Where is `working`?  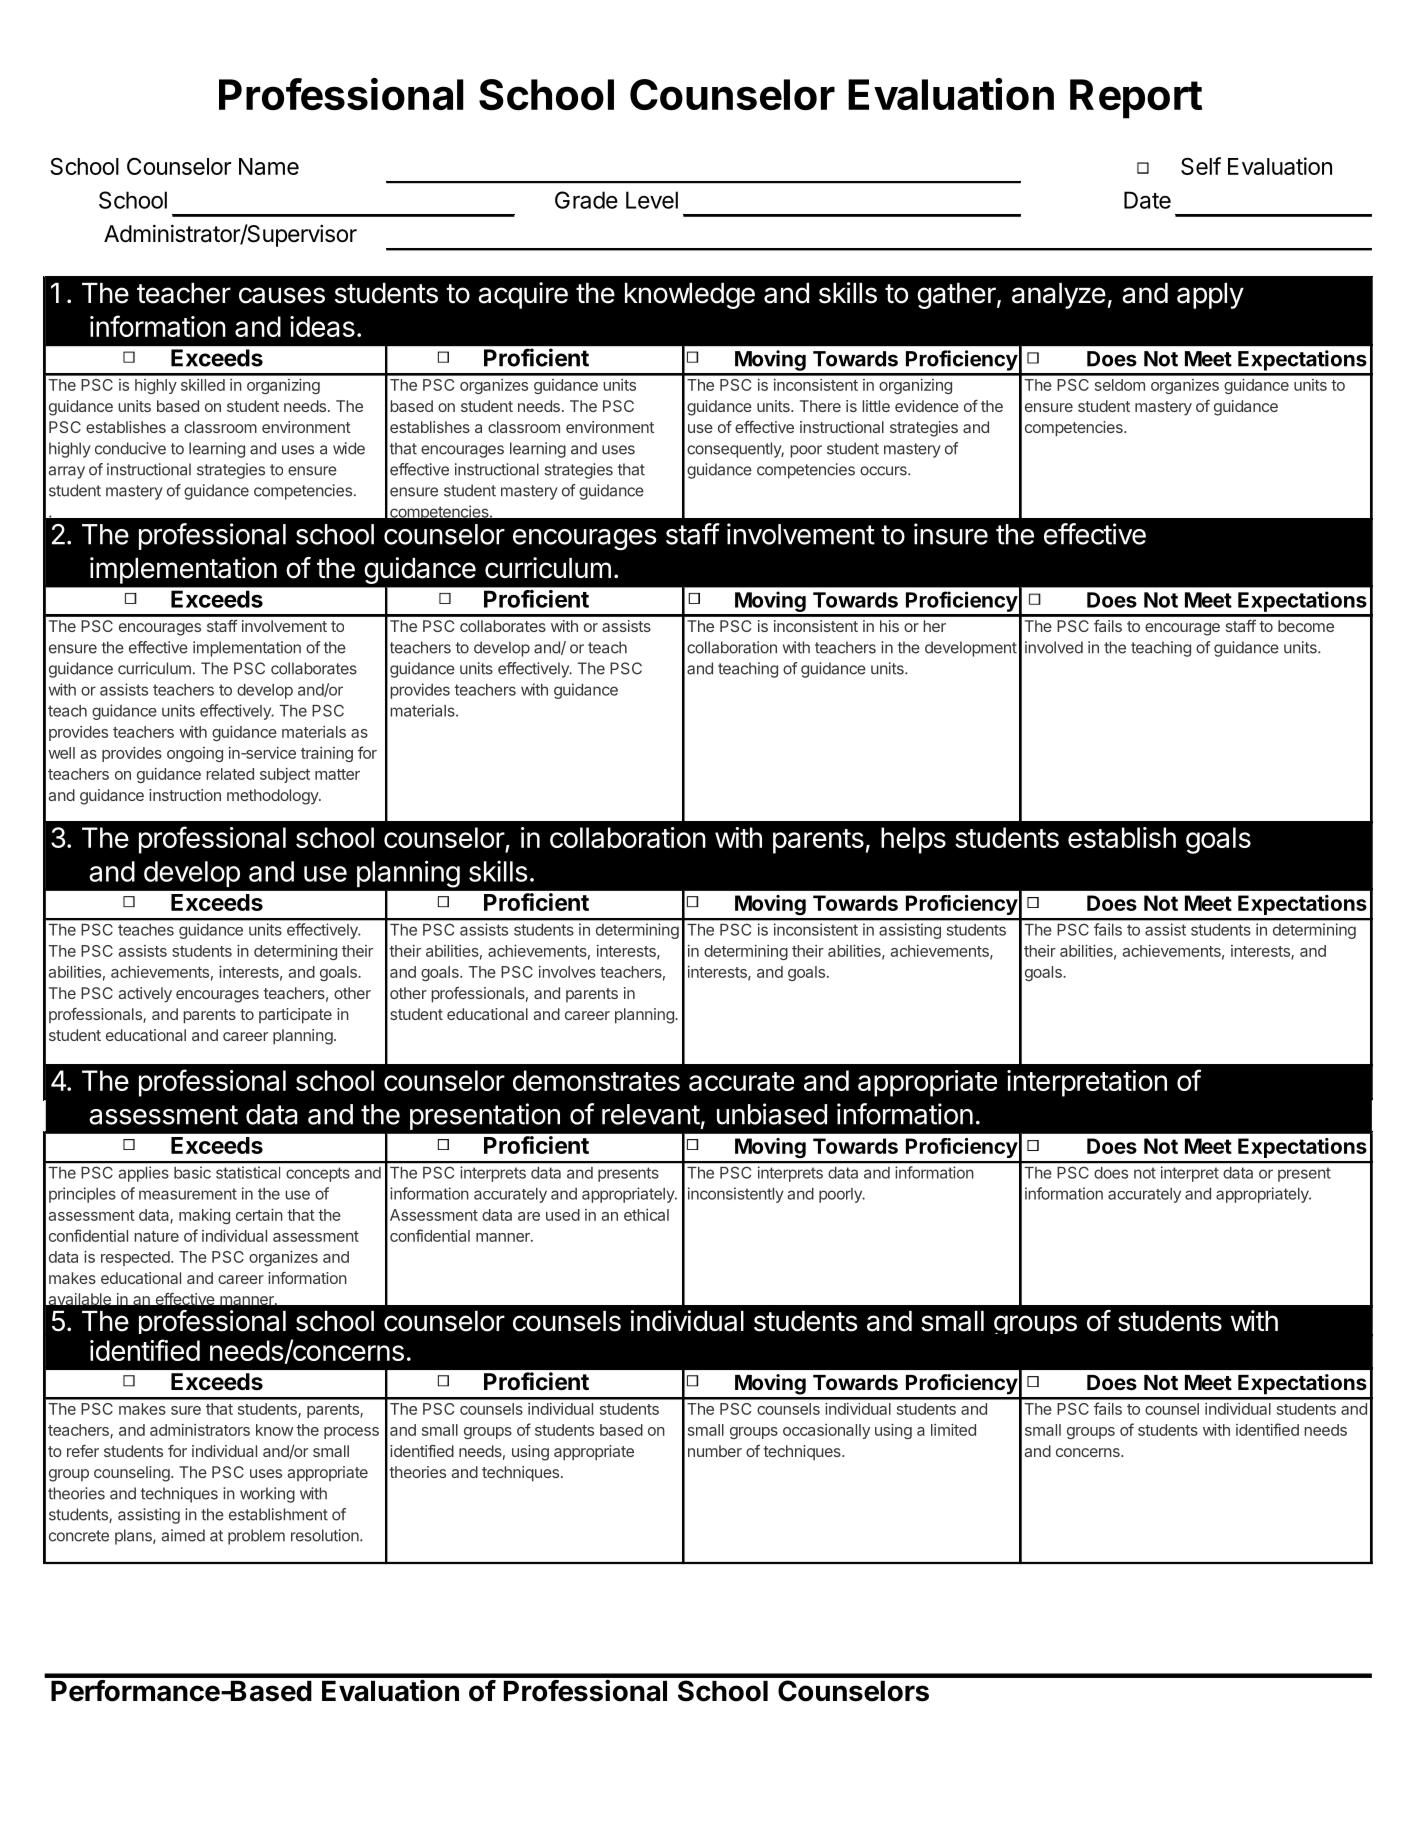 working is located at coordinates (267, 1495).
